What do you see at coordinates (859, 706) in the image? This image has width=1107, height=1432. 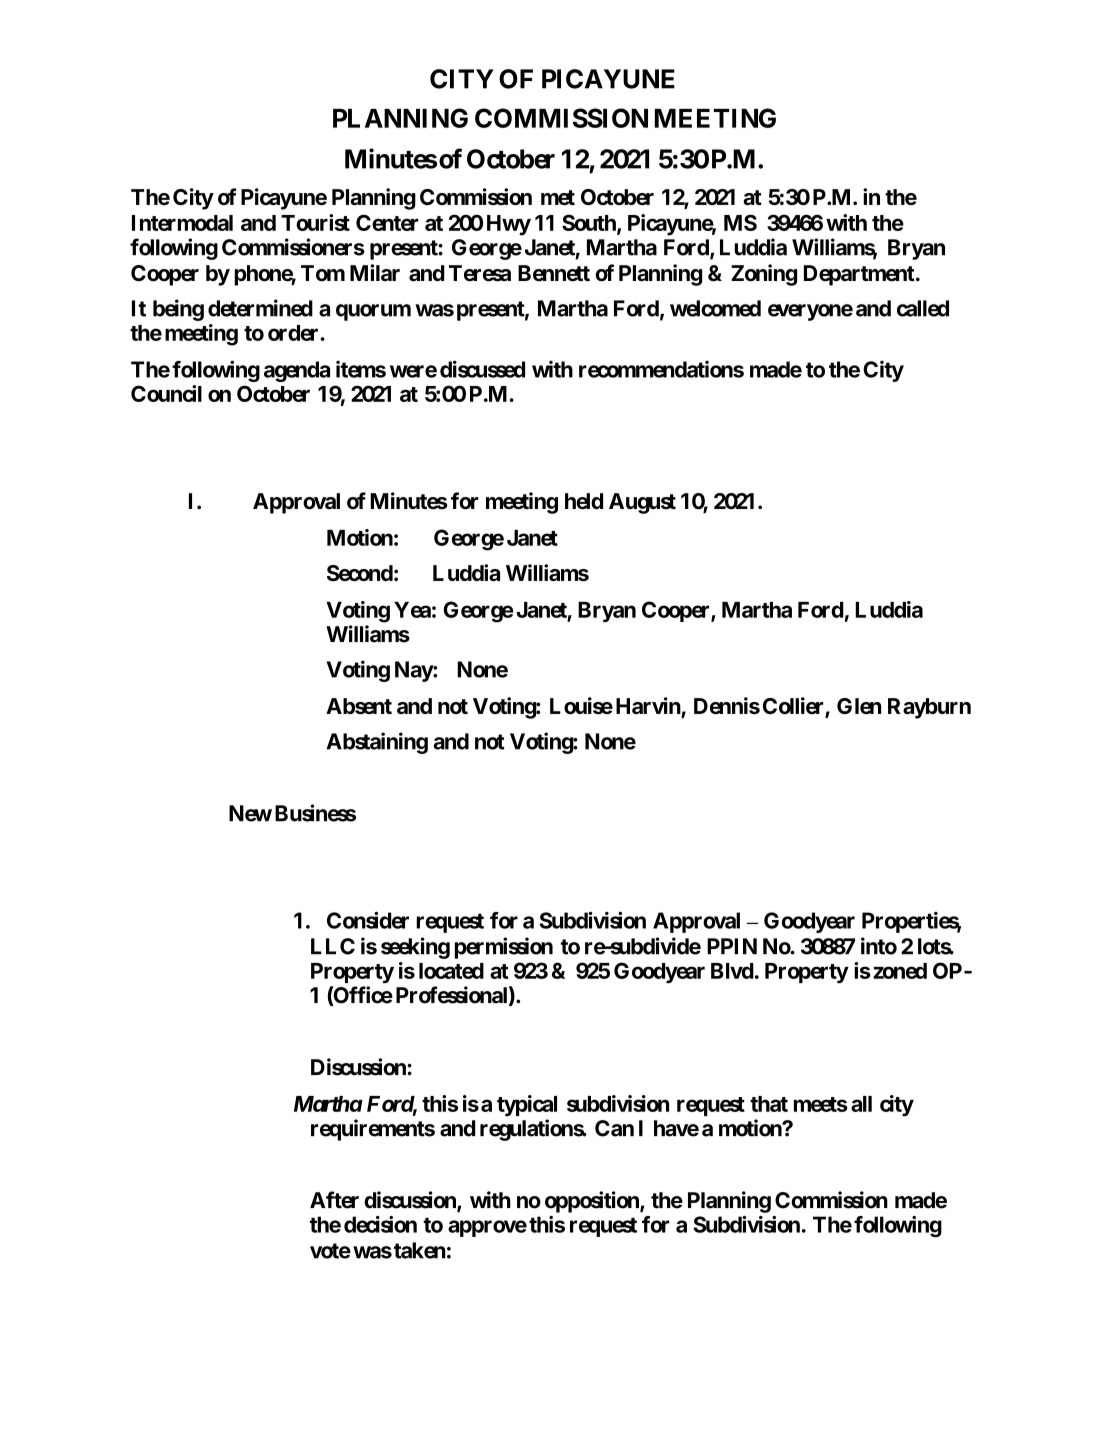 I see `Glen` at bounding box center [859, 706].
